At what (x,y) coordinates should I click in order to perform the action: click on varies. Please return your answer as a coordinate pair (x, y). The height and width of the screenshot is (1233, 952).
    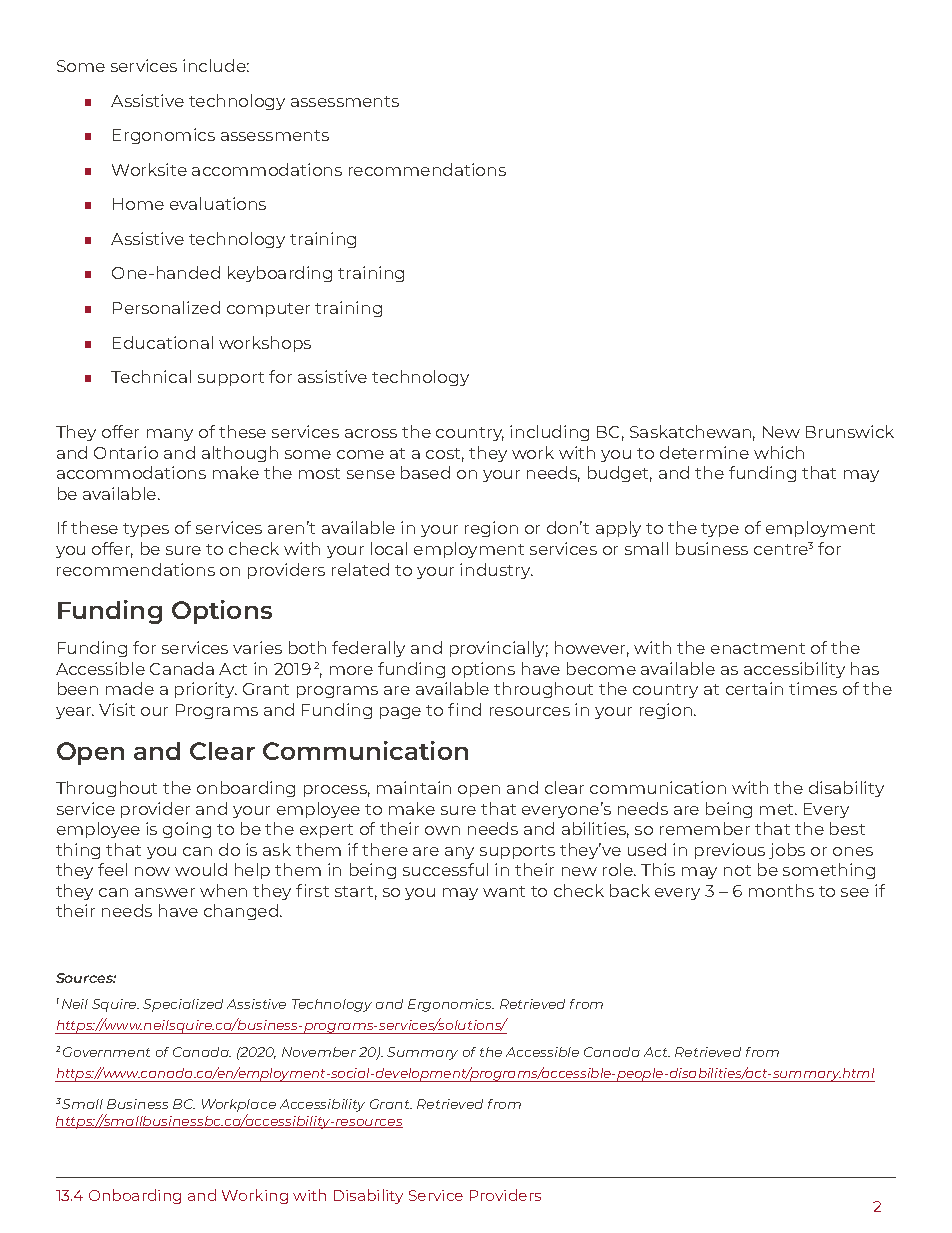
    Looking at the image, I should click on (257, 647).
